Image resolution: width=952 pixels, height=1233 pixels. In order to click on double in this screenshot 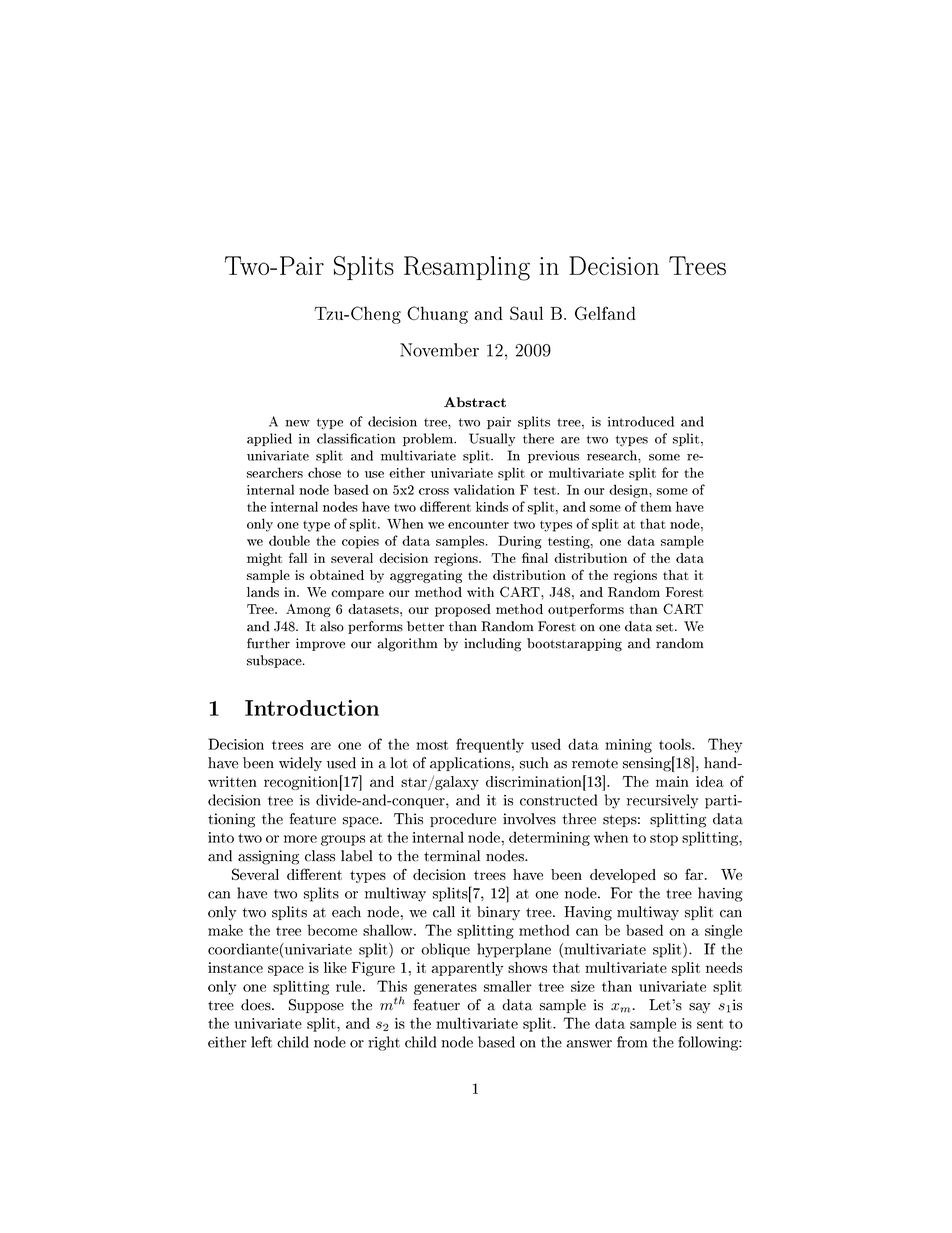, I will do `click(289, 540)`.
